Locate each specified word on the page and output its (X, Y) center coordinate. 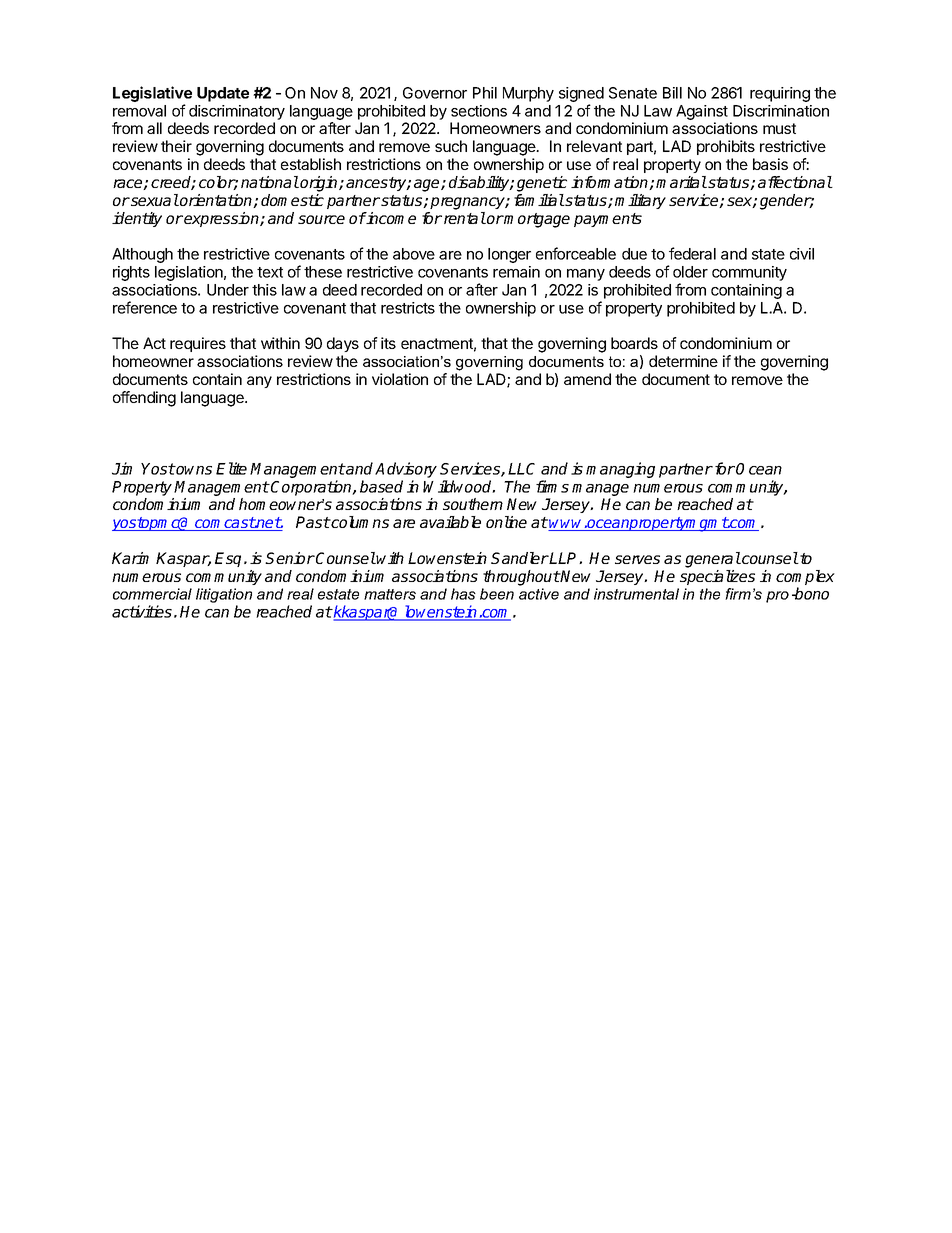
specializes (717, 577)
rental (465, 218)
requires (198, 344)
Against (702, 112)
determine (683, 361)
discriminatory (237, 112)
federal (692, 253)
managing (620, 470)
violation (400, 379)
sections (479, 111)
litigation (224, 597)
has (463, 594)
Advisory (406, 470)
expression (222, 219)
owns (193, 470)
